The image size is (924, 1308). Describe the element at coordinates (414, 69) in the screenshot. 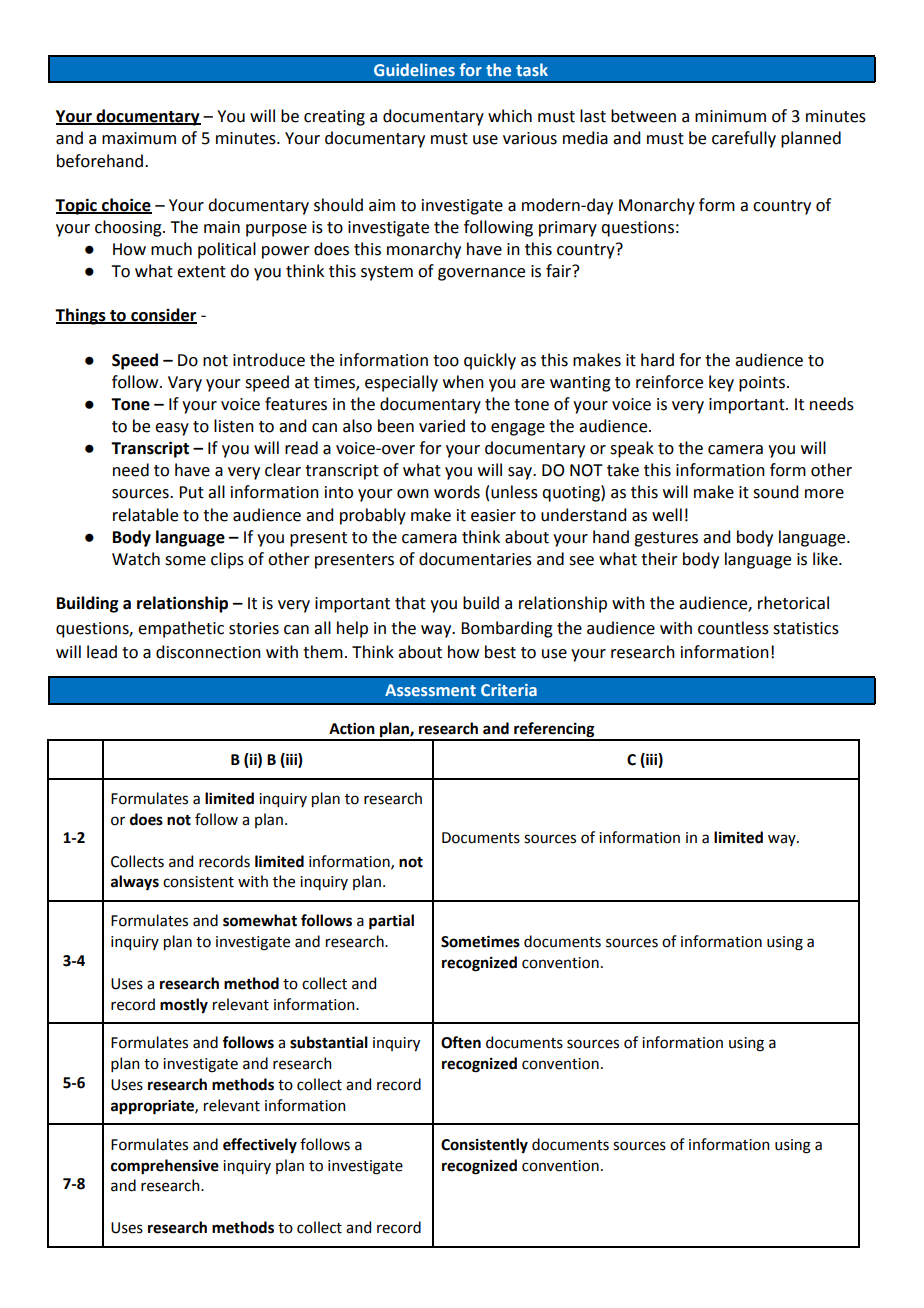

I see `Guidelines` at that location.
